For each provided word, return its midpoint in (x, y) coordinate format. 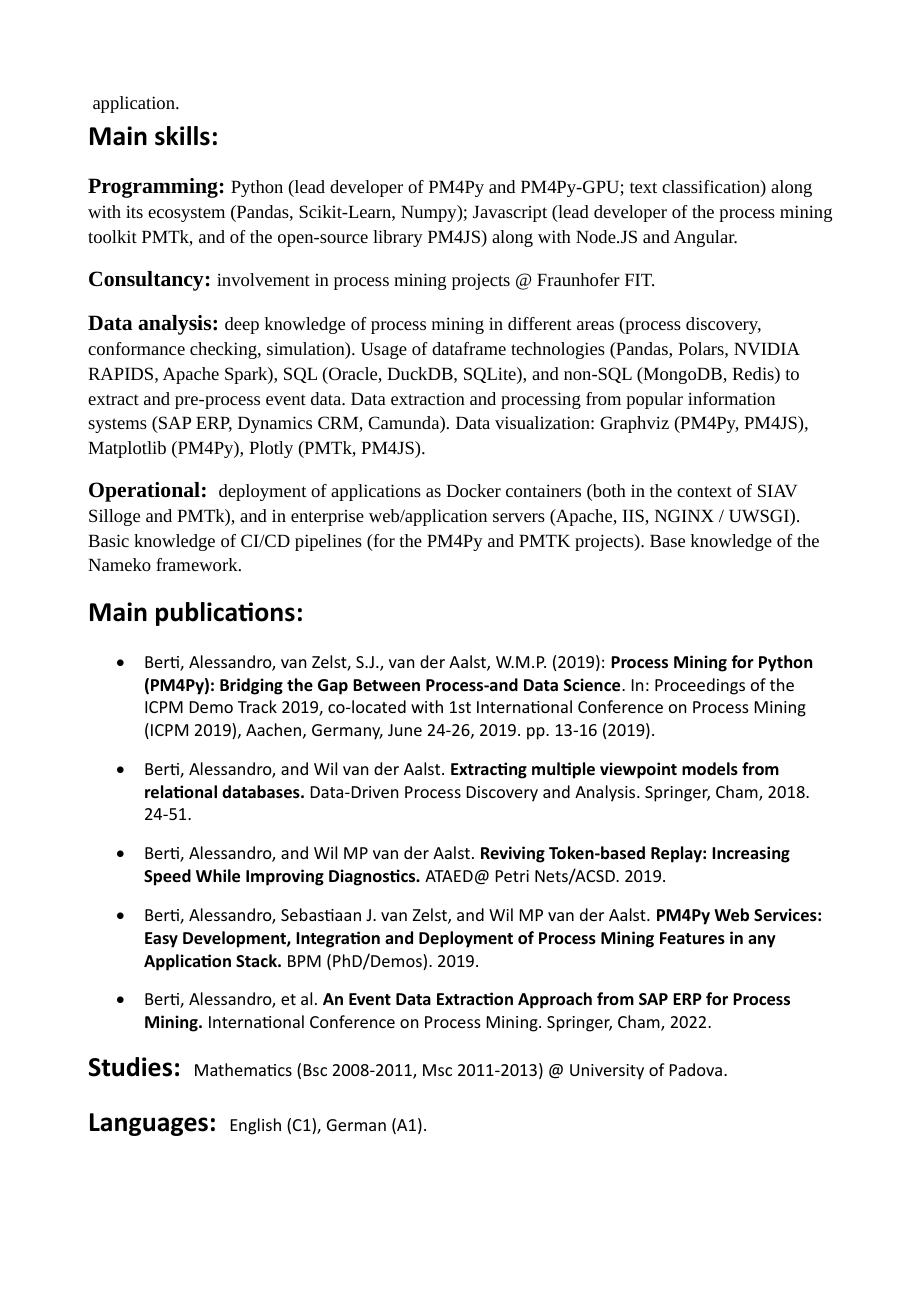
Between (386, 685)
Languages (149, 1124)
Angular (705, 238)
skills (182, 136)
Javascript (510, 213)
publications (225, 614)
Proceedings (700, 686)
